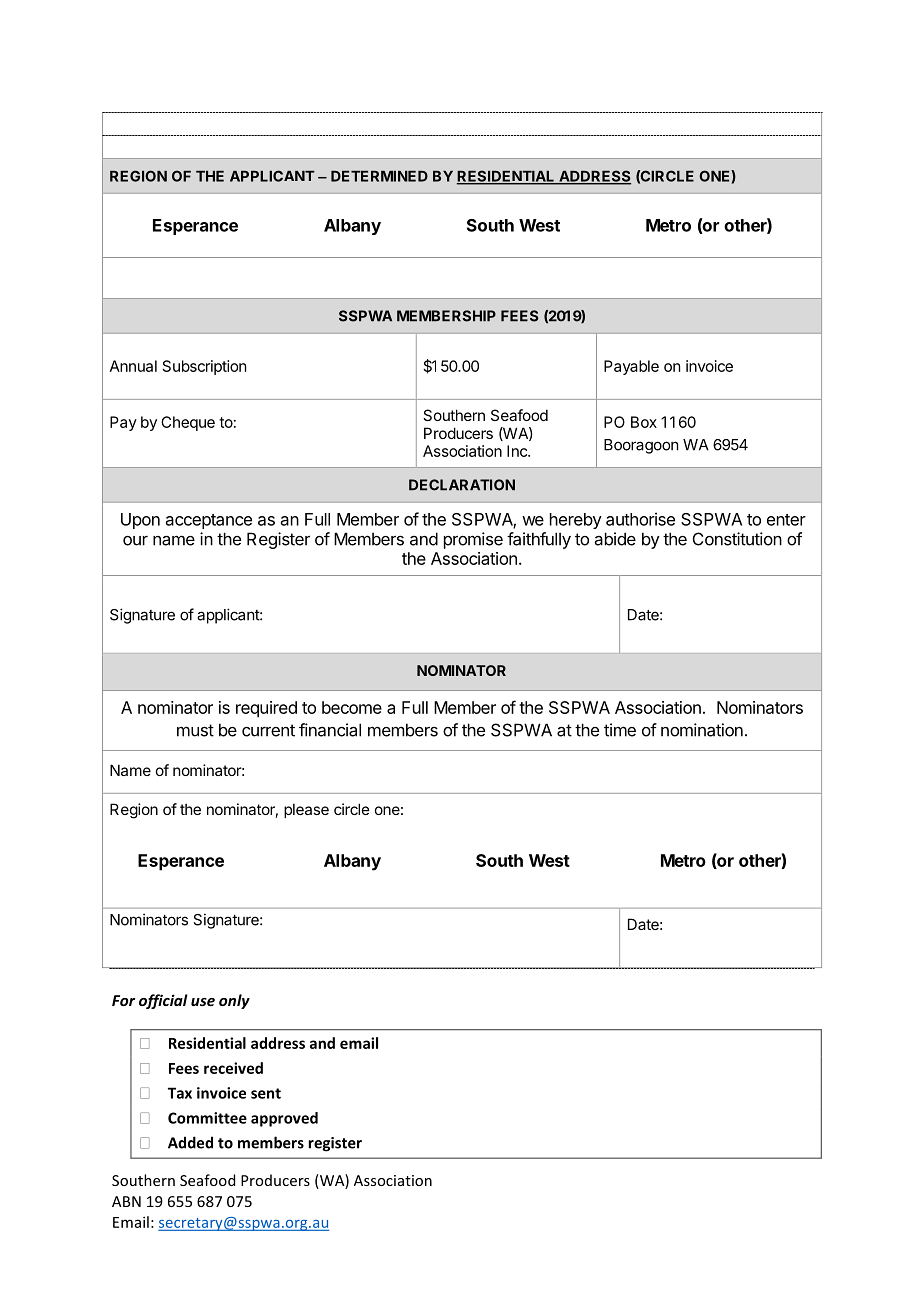 This image has width=924, height=1308. What do you see at coordinates (195, 730) in the image?
I see `must` at bounding box center [195, 730].
